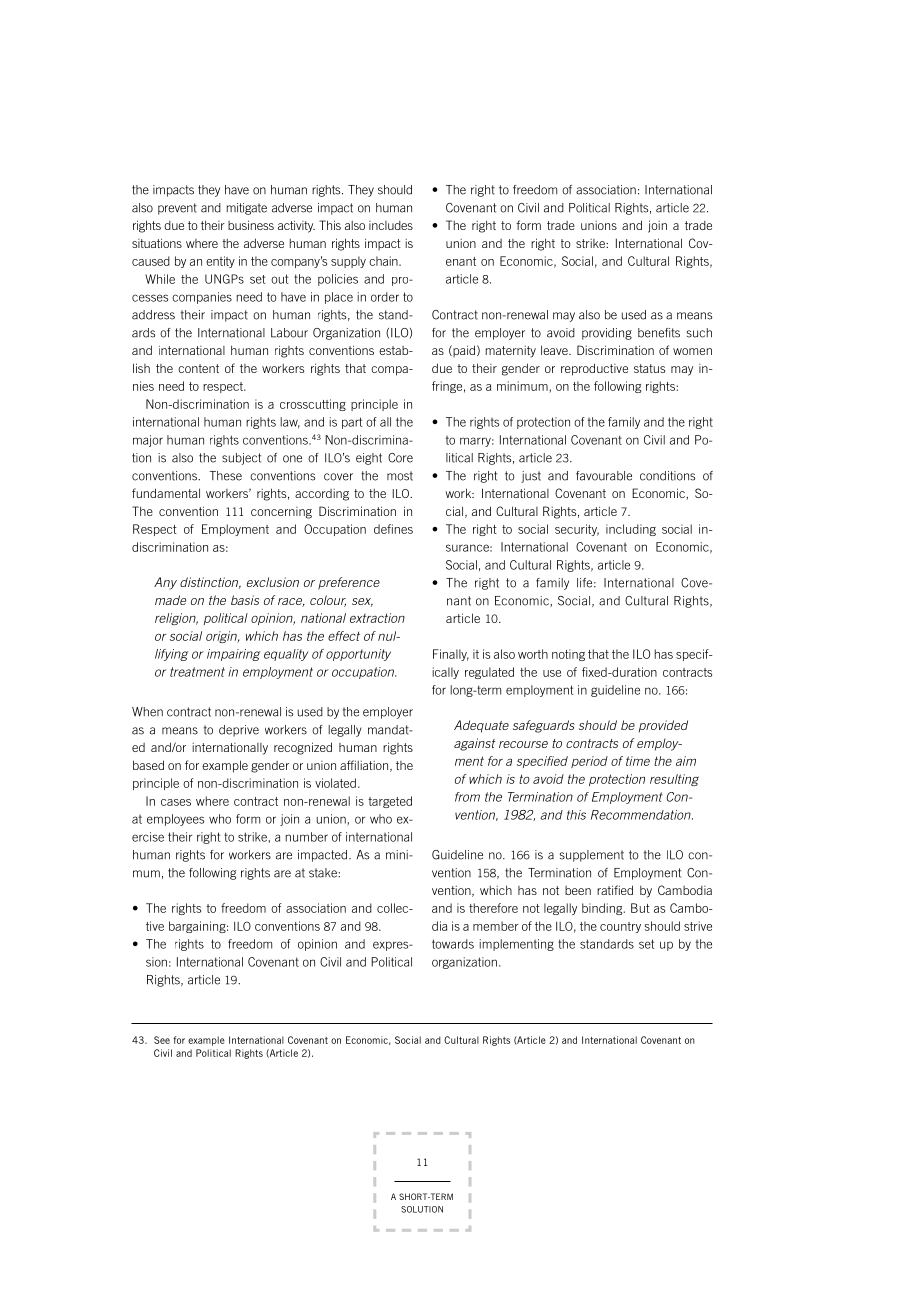  I want to click on member, so click(496, 926).
